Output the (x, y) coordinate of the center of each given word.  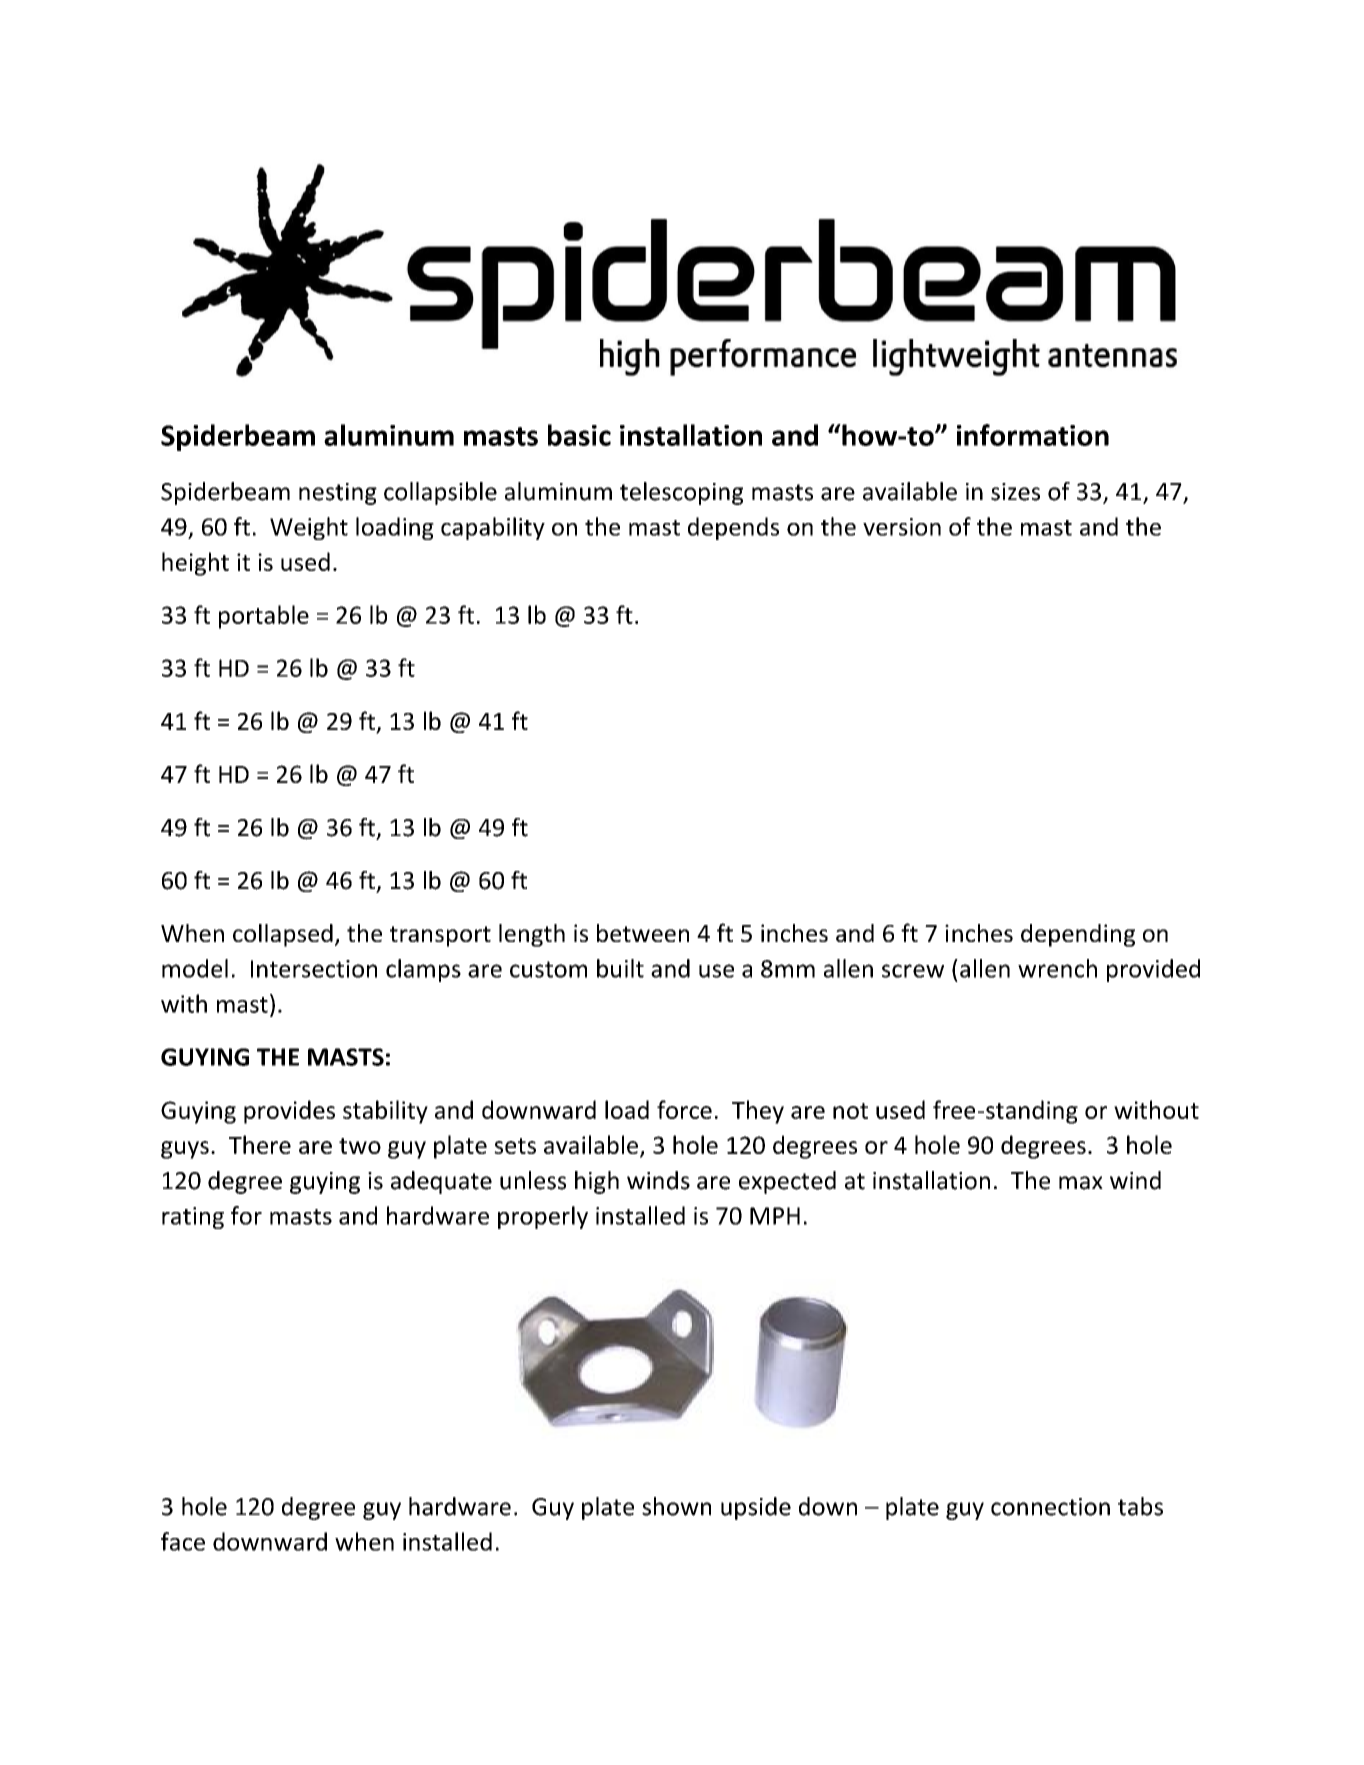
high (597, 1182)
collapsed (283, 935)
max (1081, 1183)
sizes (1015, 492)
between (643, 933)
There (260, 1144)
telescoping (681, 493)
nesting (338, 494)
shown (676, 1506)
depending (1078, 935)
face (183, 1541)
